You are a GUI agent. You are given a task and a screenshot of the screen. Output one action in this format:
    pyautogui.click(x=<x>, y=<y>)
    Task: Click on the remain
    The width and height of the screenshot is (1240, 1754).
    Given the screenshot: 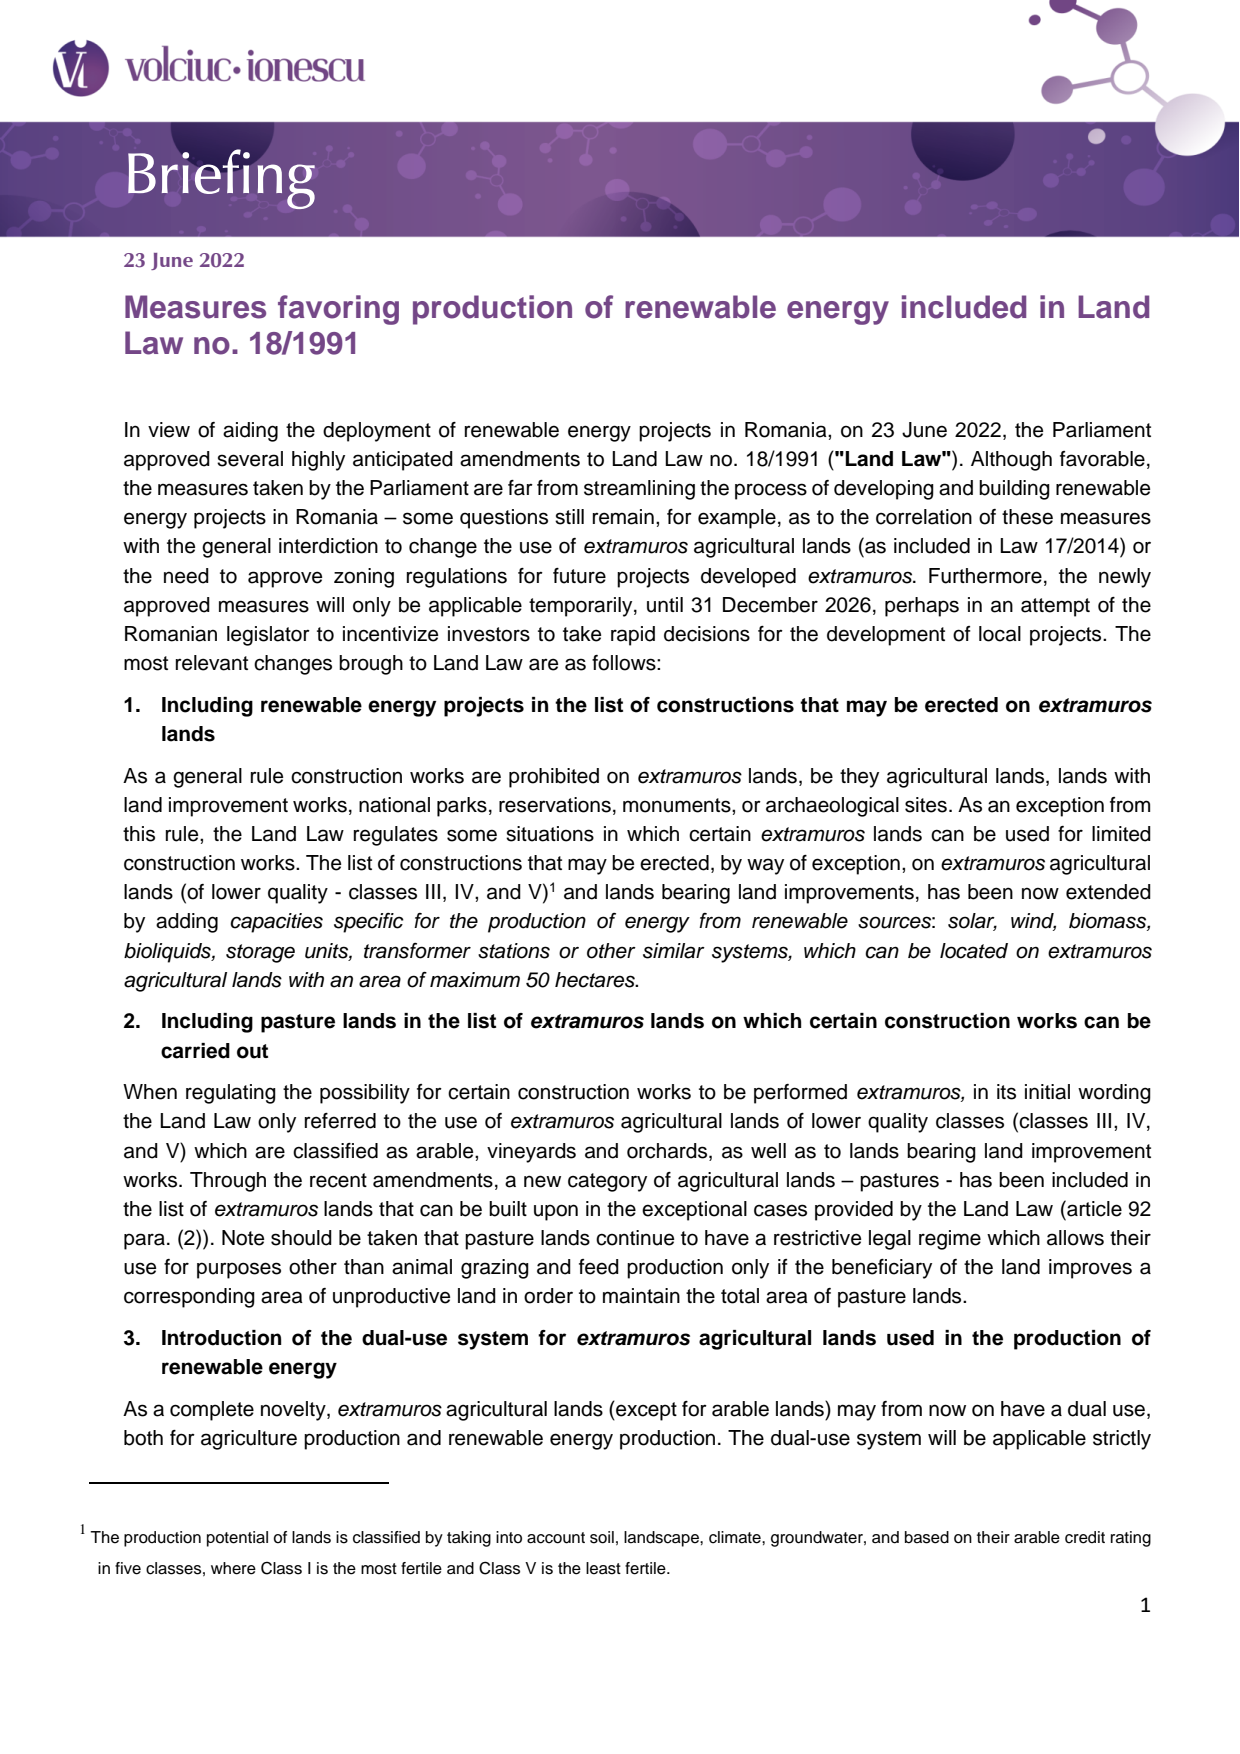 What is the action you would take?
    pyautogui.click(x=623, y=517)
